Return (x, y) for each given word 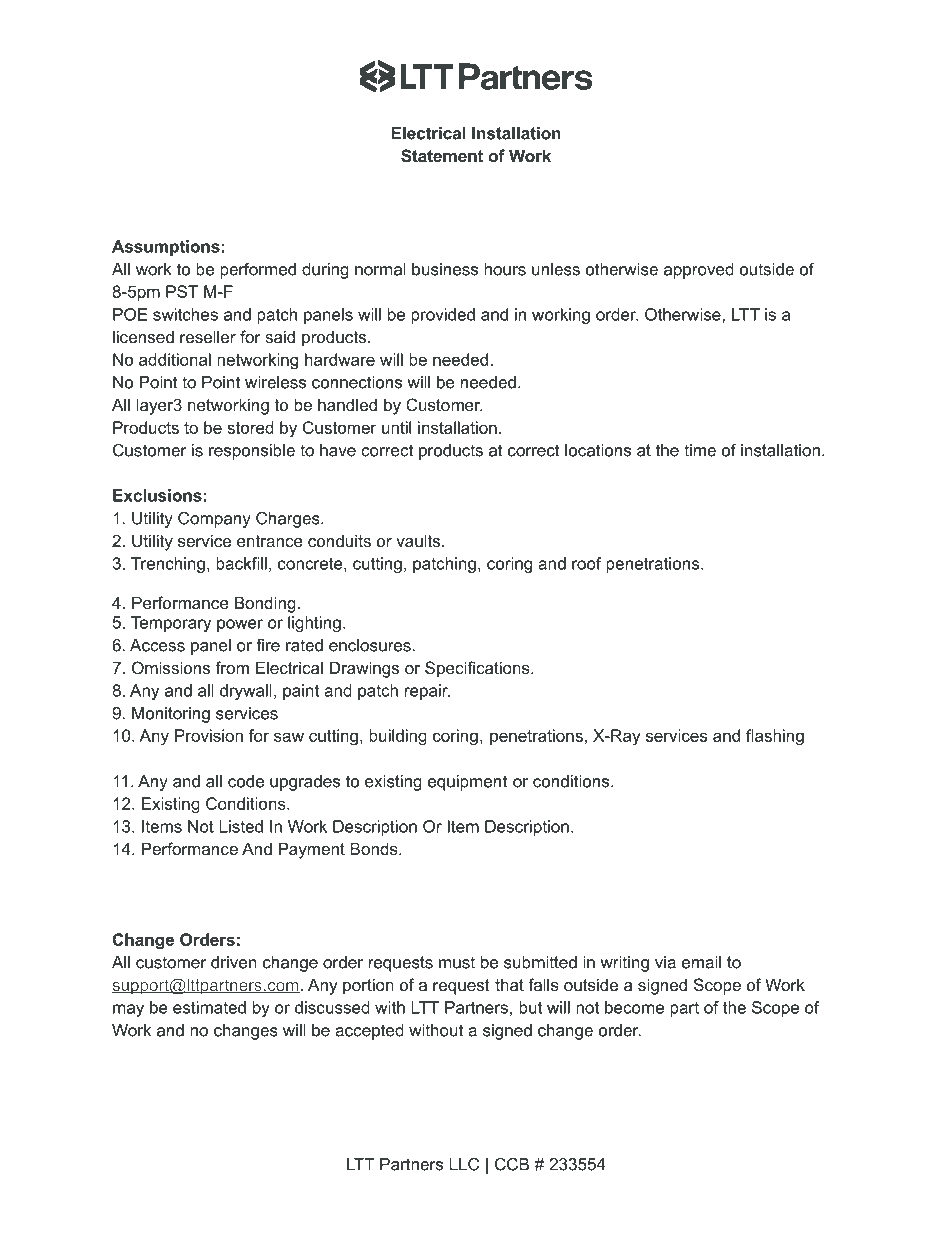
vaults (419, 540)
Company (214, 520)
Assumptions (166, 248)
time (700, 450)
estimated (209, 1007)
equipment (467, 783)
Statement (442, 156)
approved (699, 271)
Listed (241, 826)
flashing (775, 737)
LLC (464, 1164)
